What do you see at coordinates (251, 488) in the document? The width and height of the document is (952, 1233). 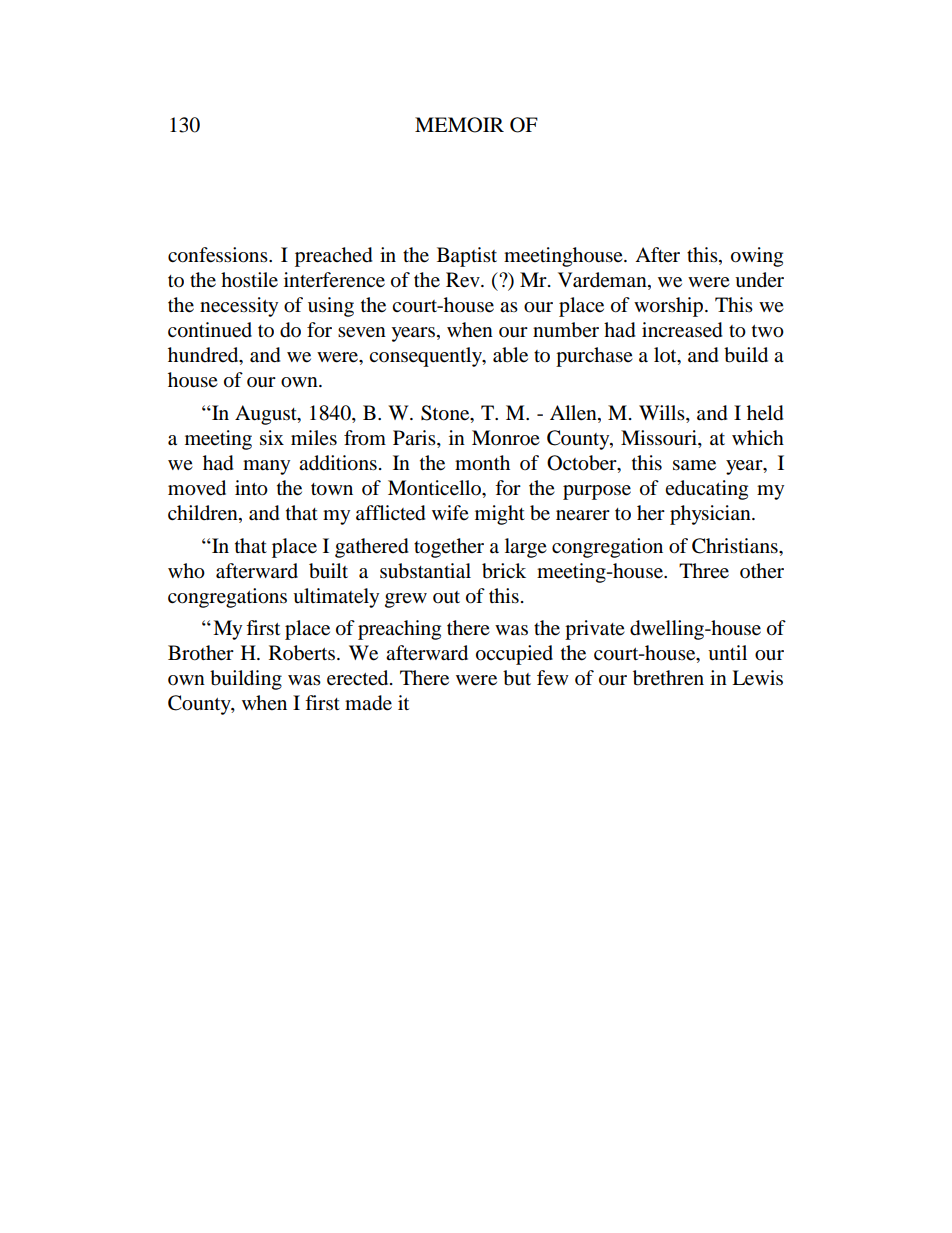 I see `into` at bounding box center [251, 488].
